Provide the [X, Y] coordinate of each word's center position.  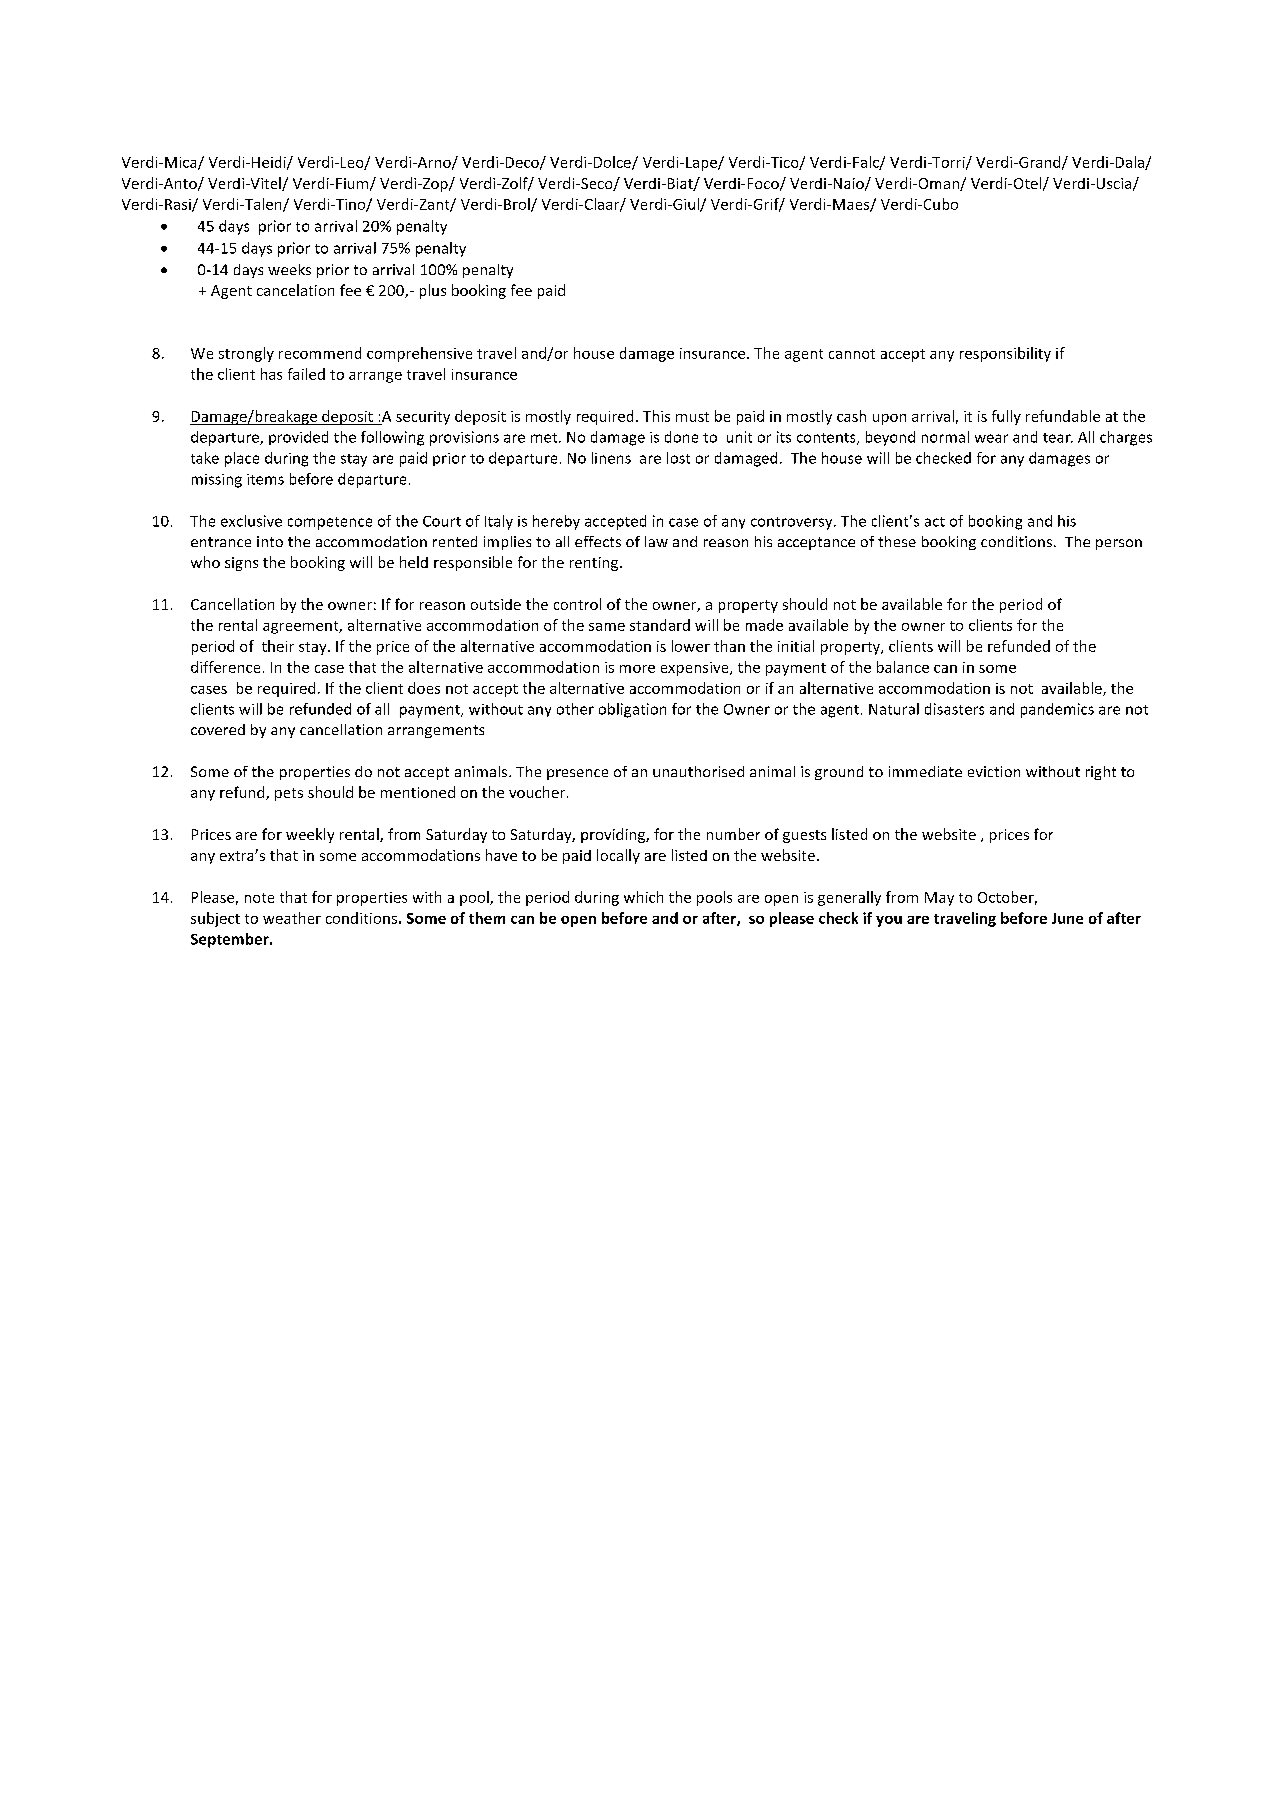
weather [292, 918]
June [1067, 918]
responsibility [1005, 354]
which [643, 897]
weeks [289, 269]
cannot [852, 354]
